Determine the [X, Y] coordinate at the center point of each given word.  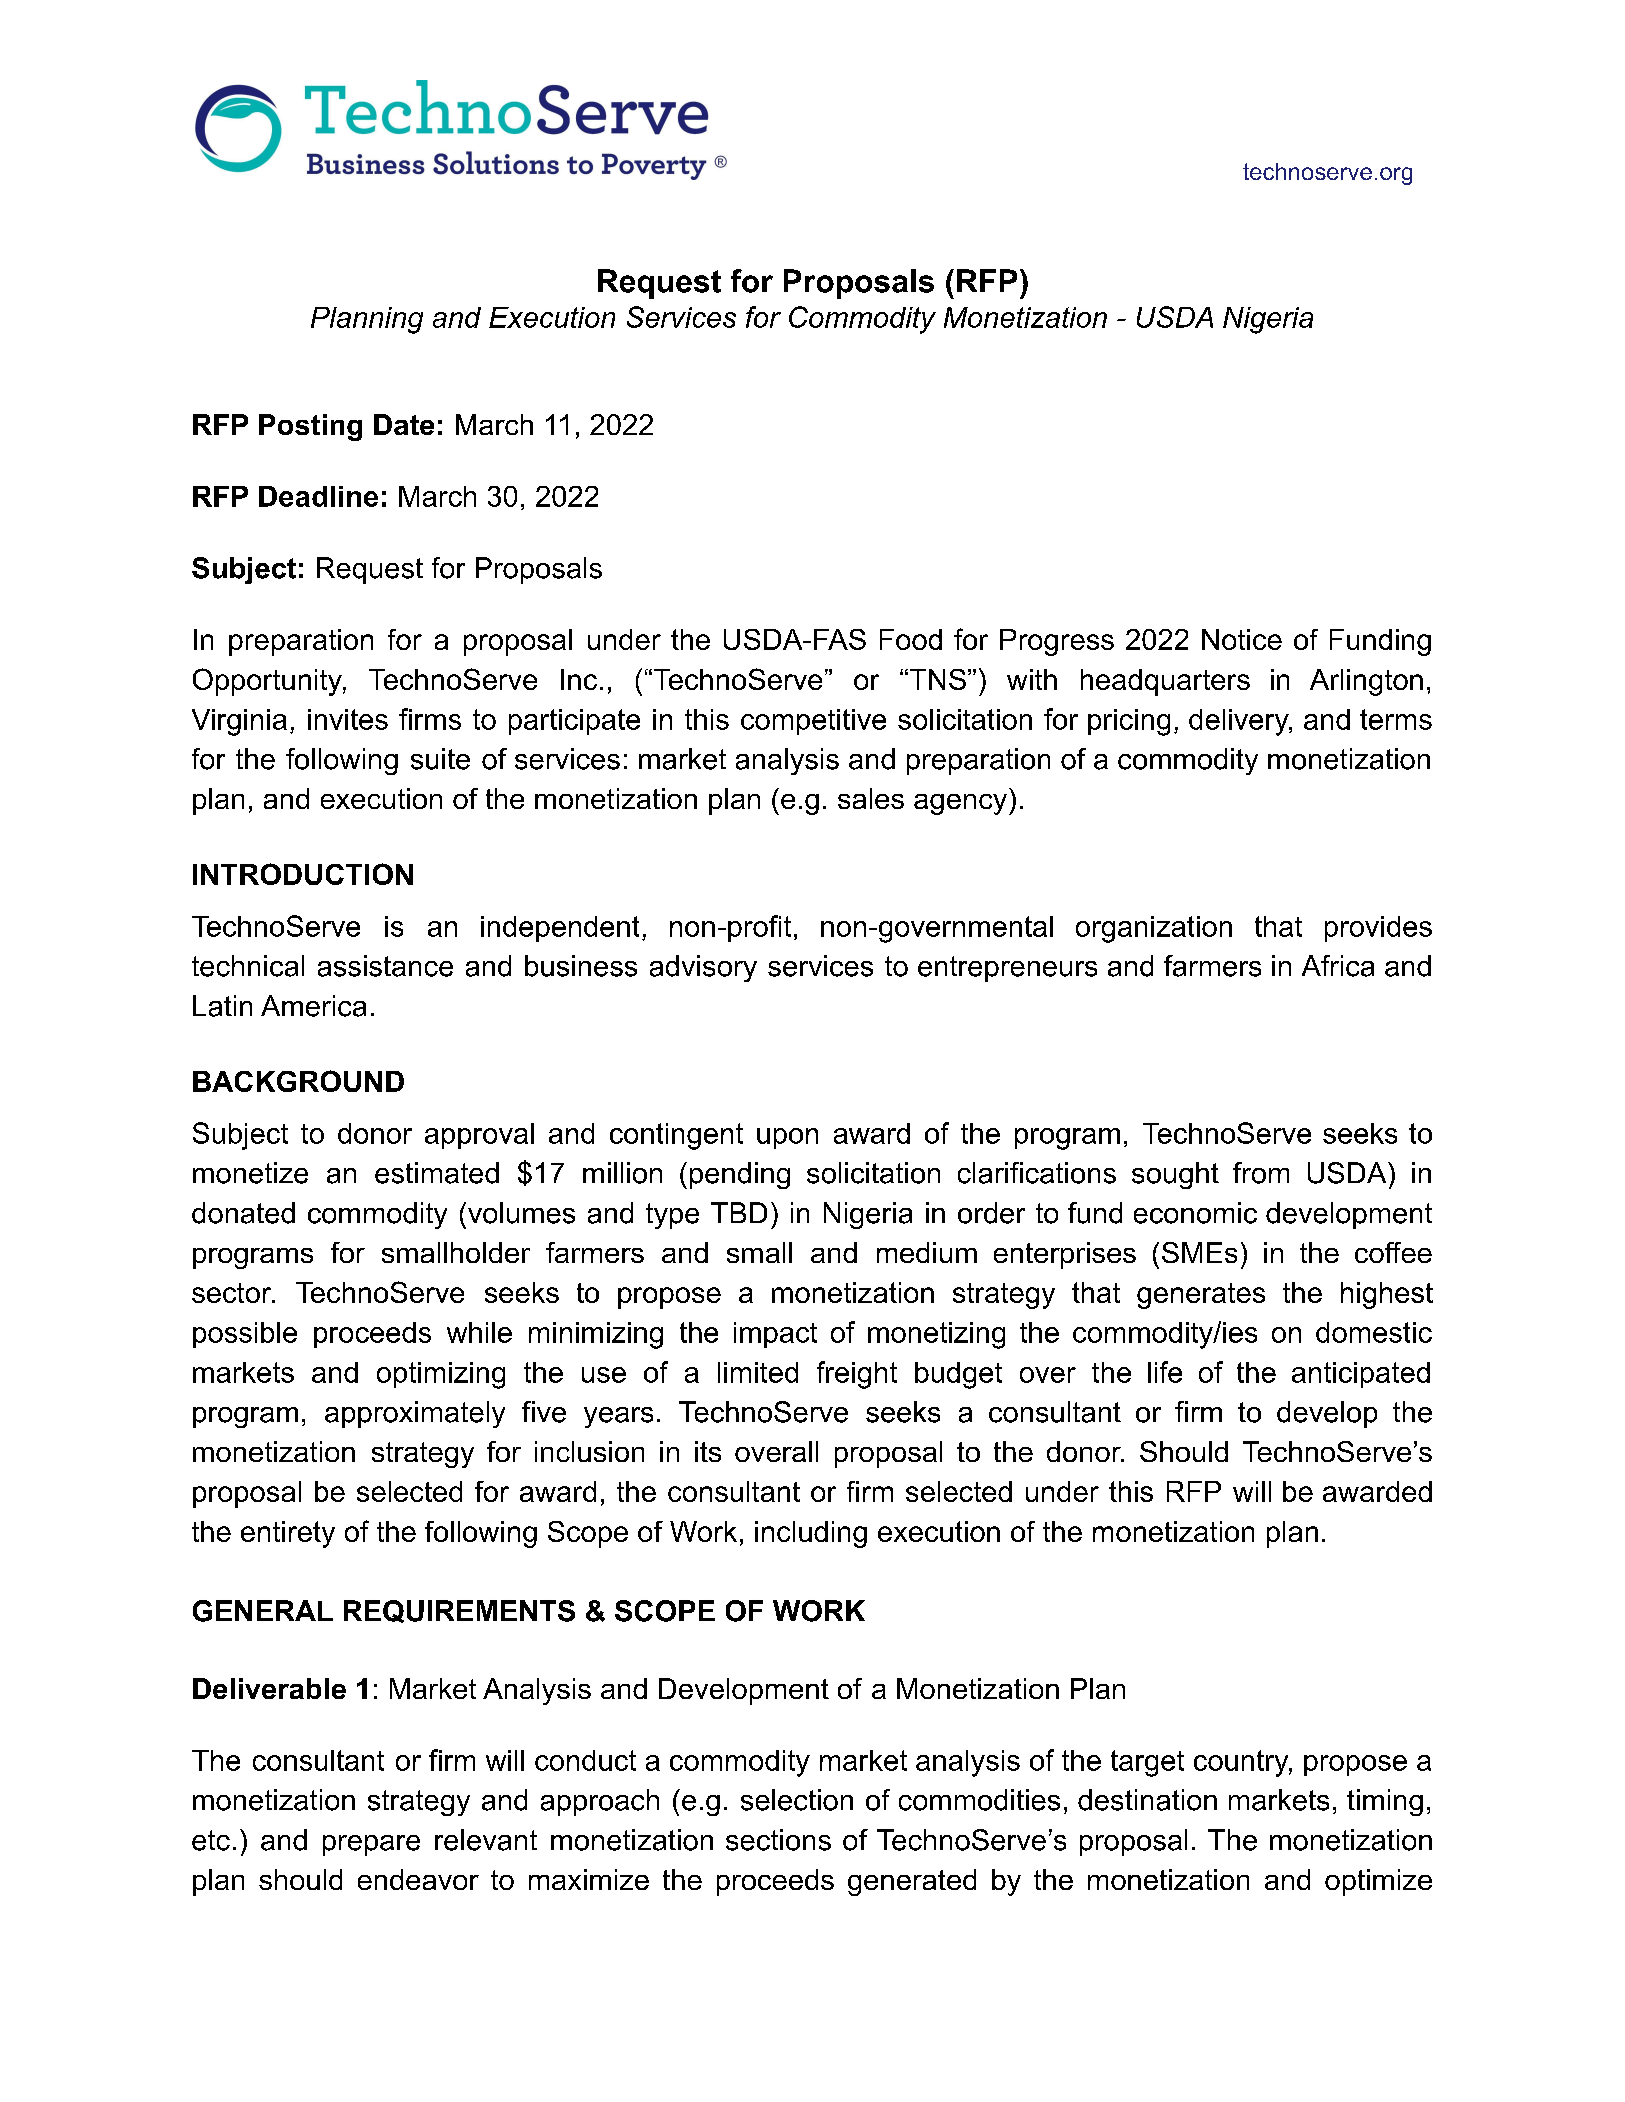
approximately [415, 1414]
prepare [371, 1845]
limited [758, 1372]
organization [1154, 929]
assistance [385, 966]
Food [911, 639]
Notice [1242, 639]
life [1165, 1372]
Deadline [318, 496]
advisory [703, 968]
